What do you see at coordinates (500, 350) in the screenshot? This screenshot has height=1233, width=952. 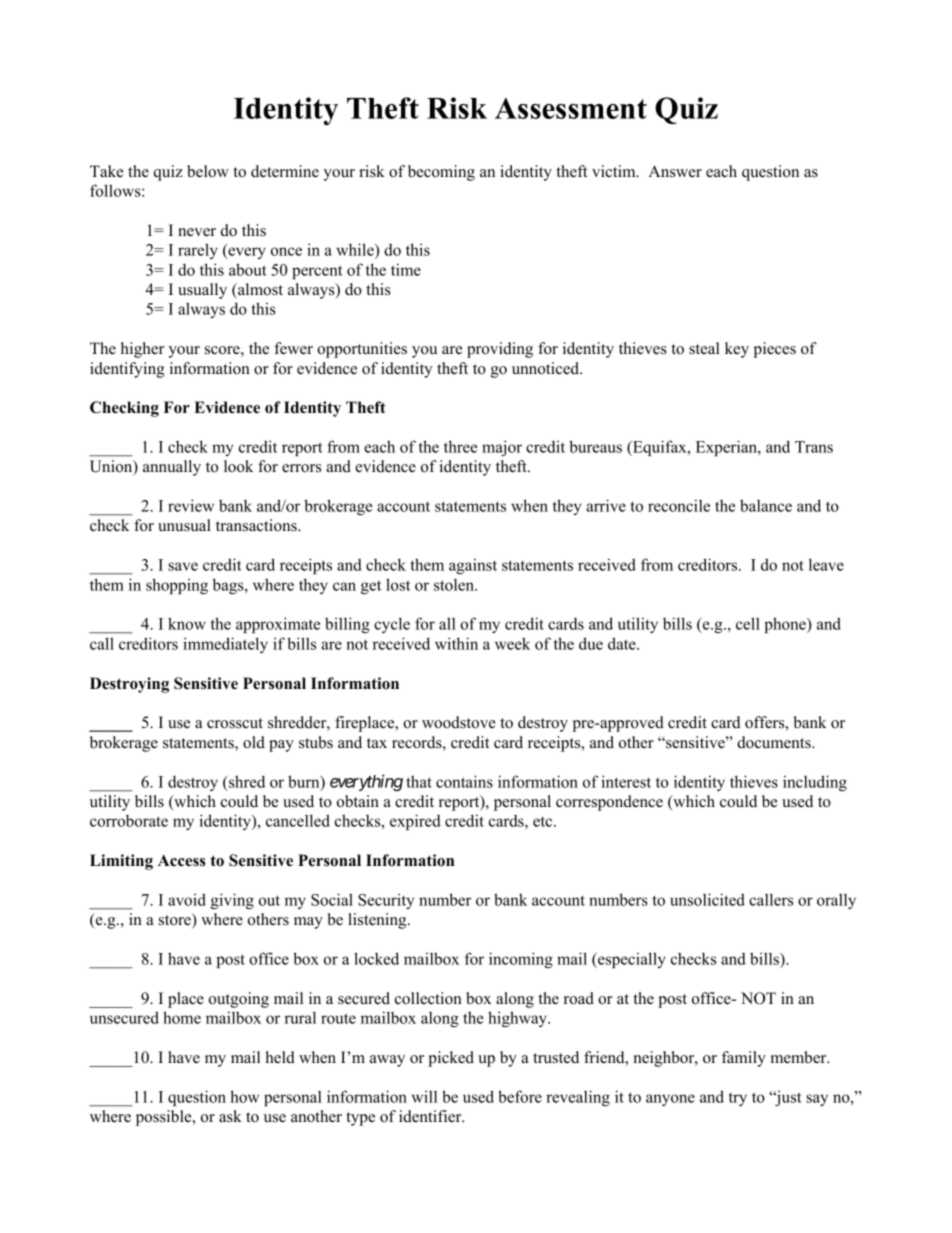 I see `providing` at bounding box center [500, 350].
